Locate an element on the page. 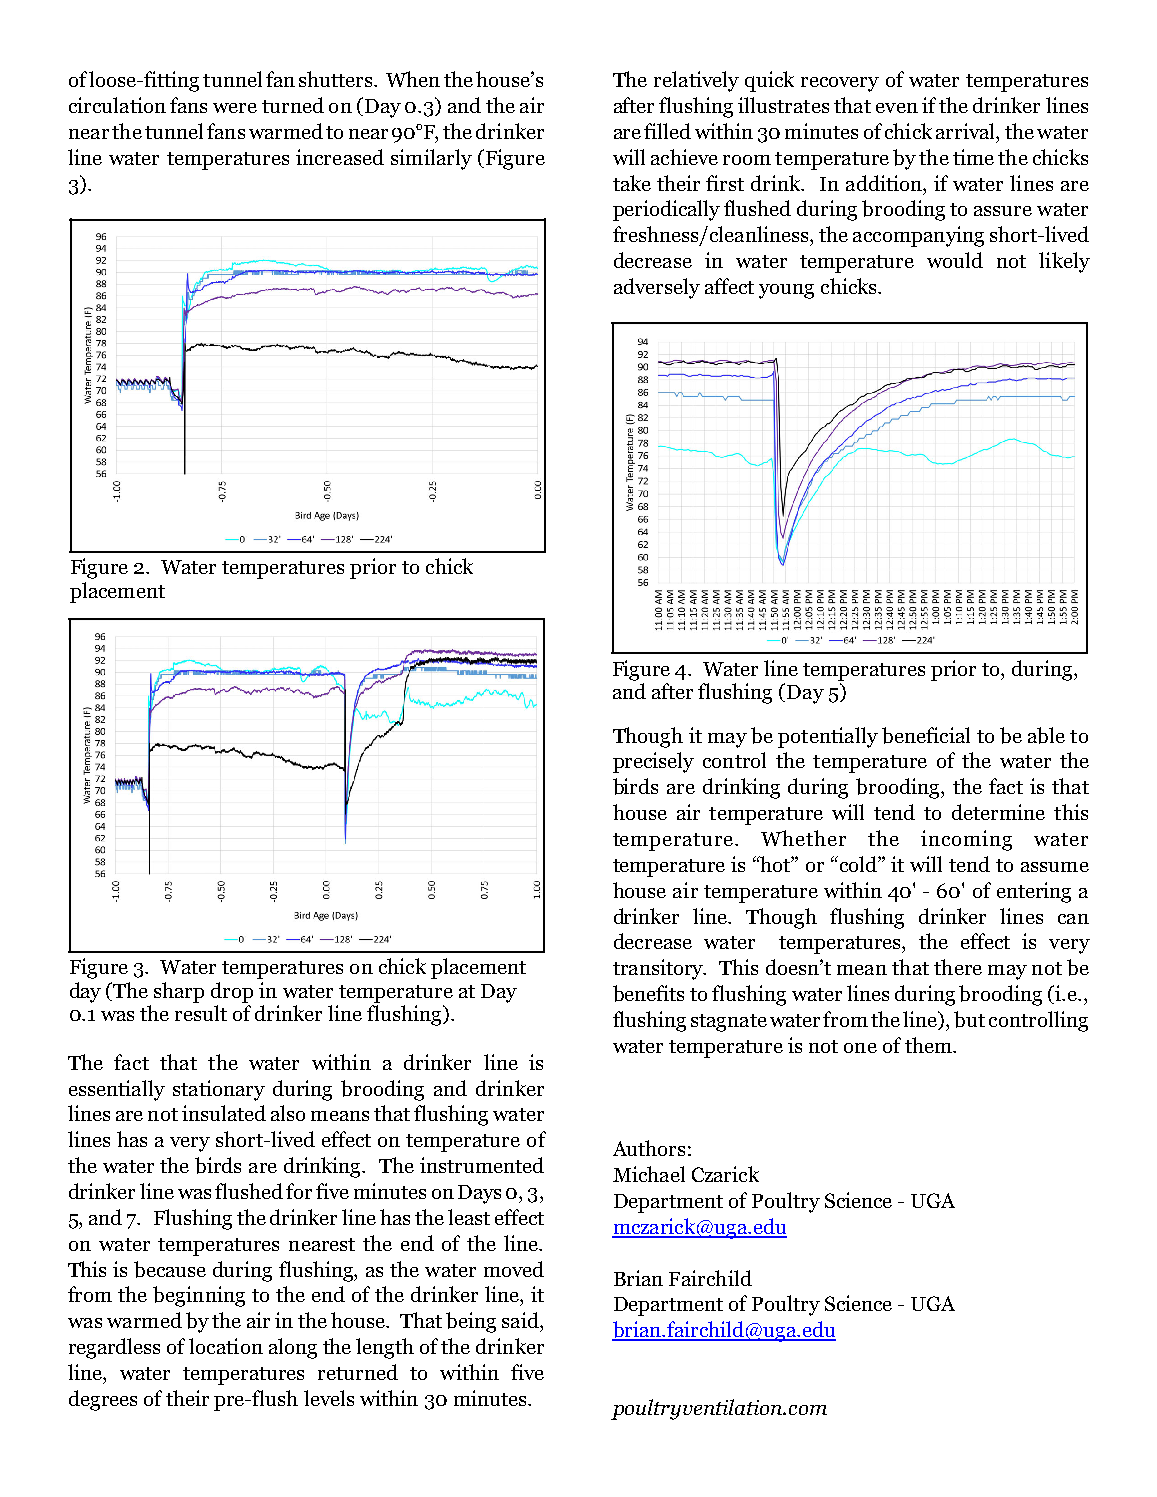 The height and width of the page is (1497, 1157). precisely is located at coordinates (653, 762).
